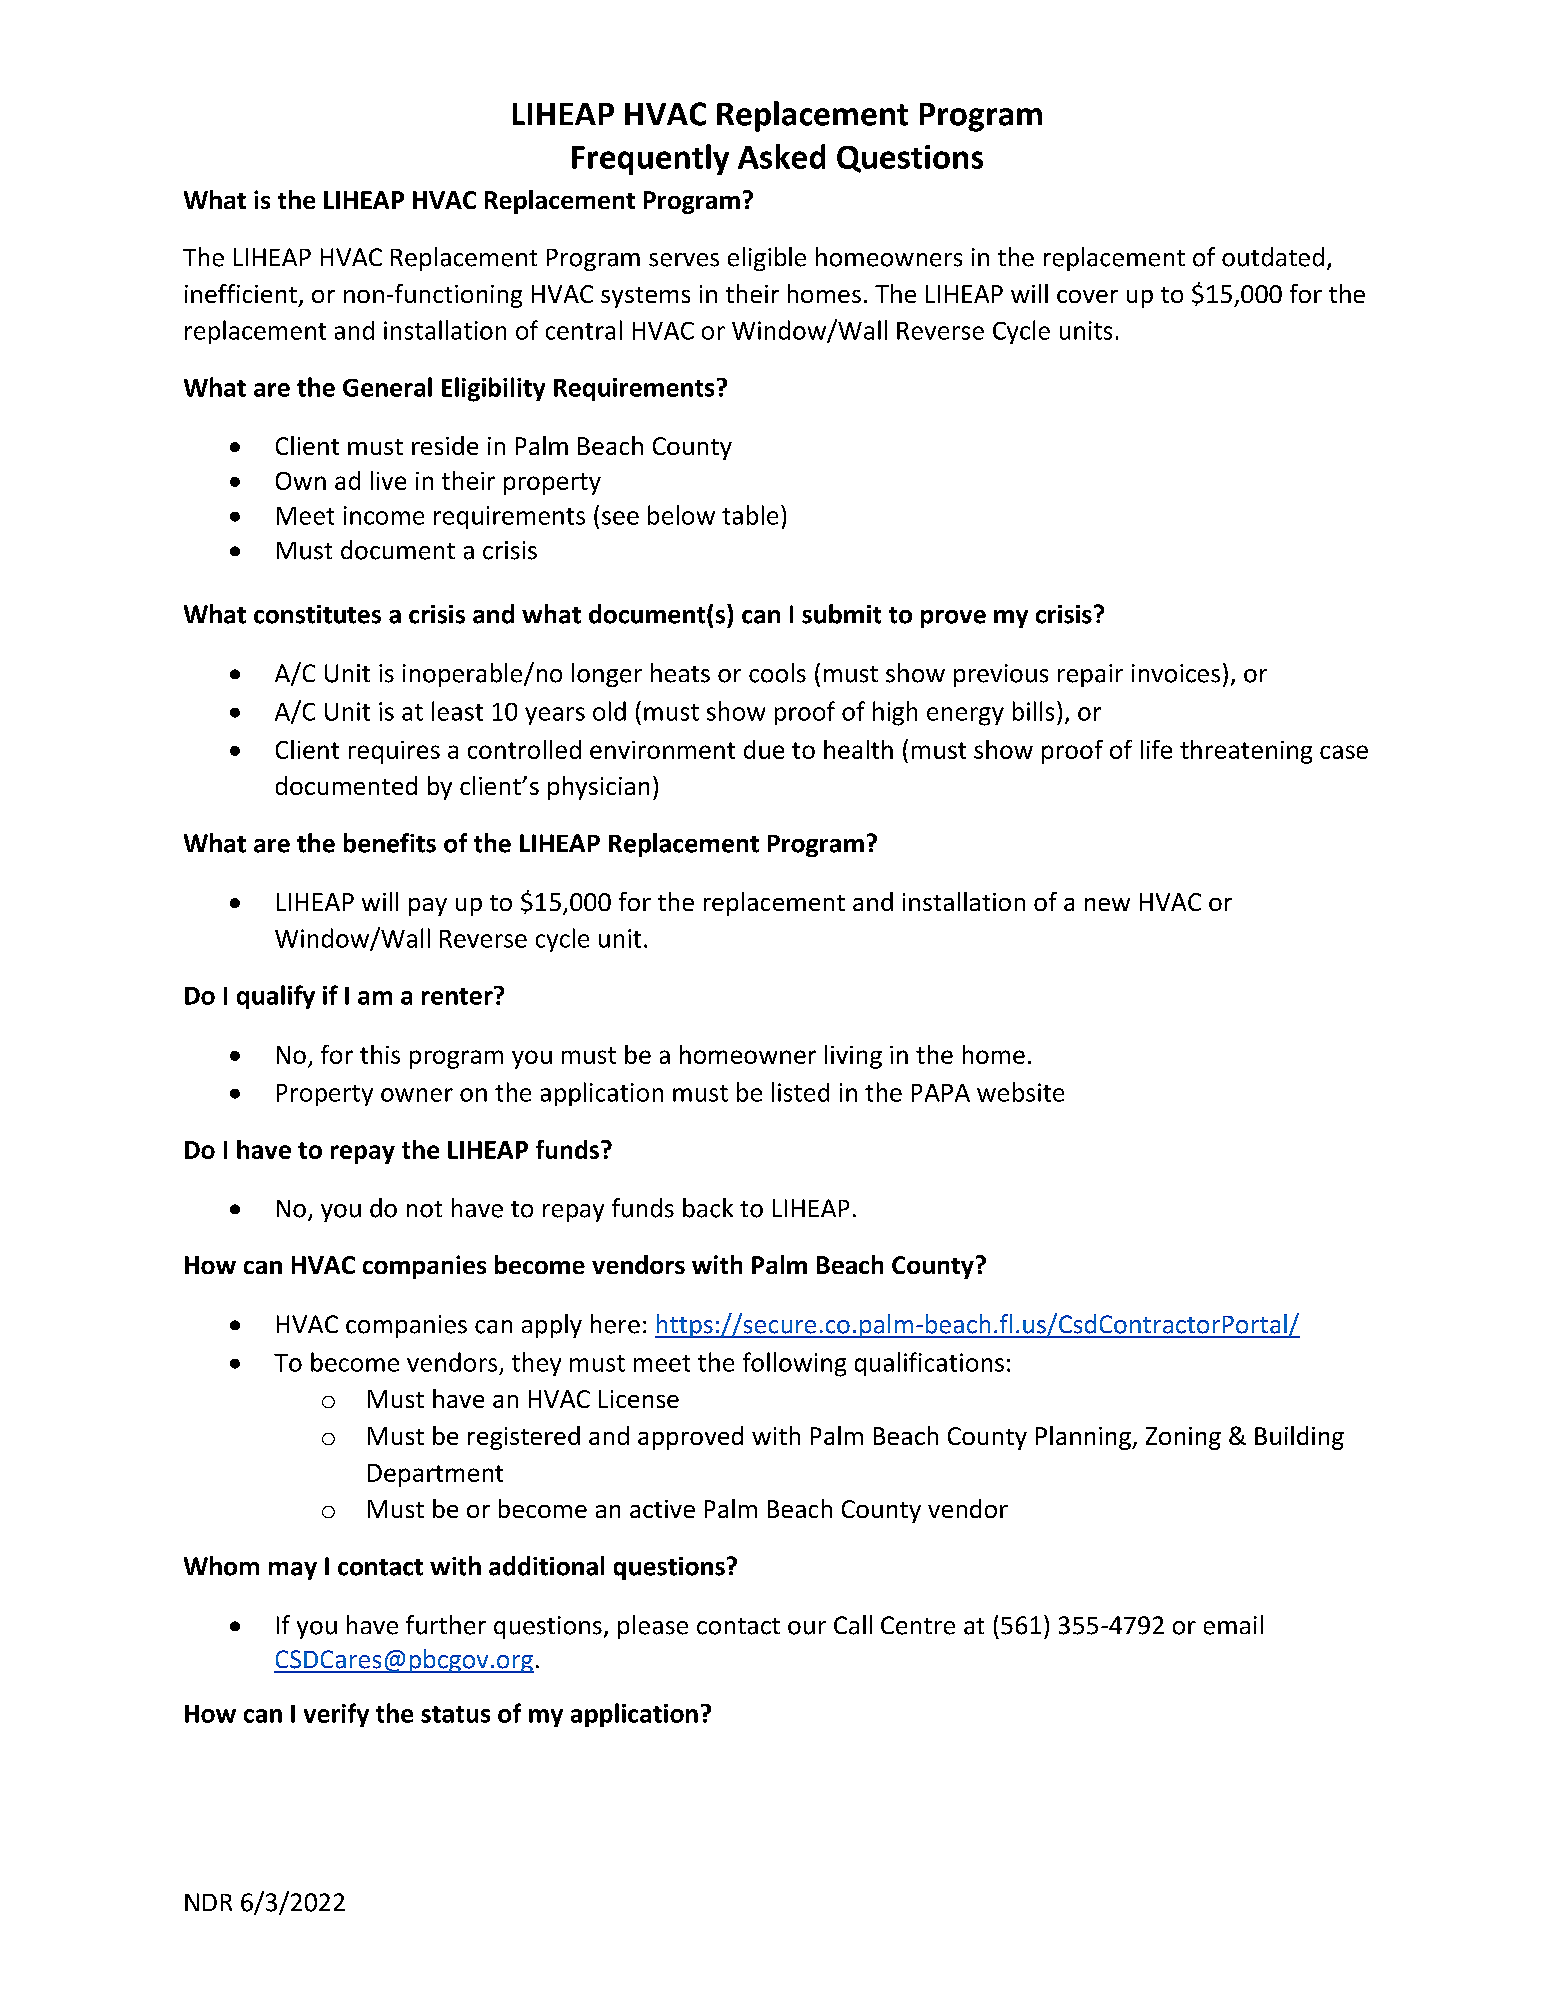 The image size is (1554, 2010). I want to click on listed, so click(800, 1092).
